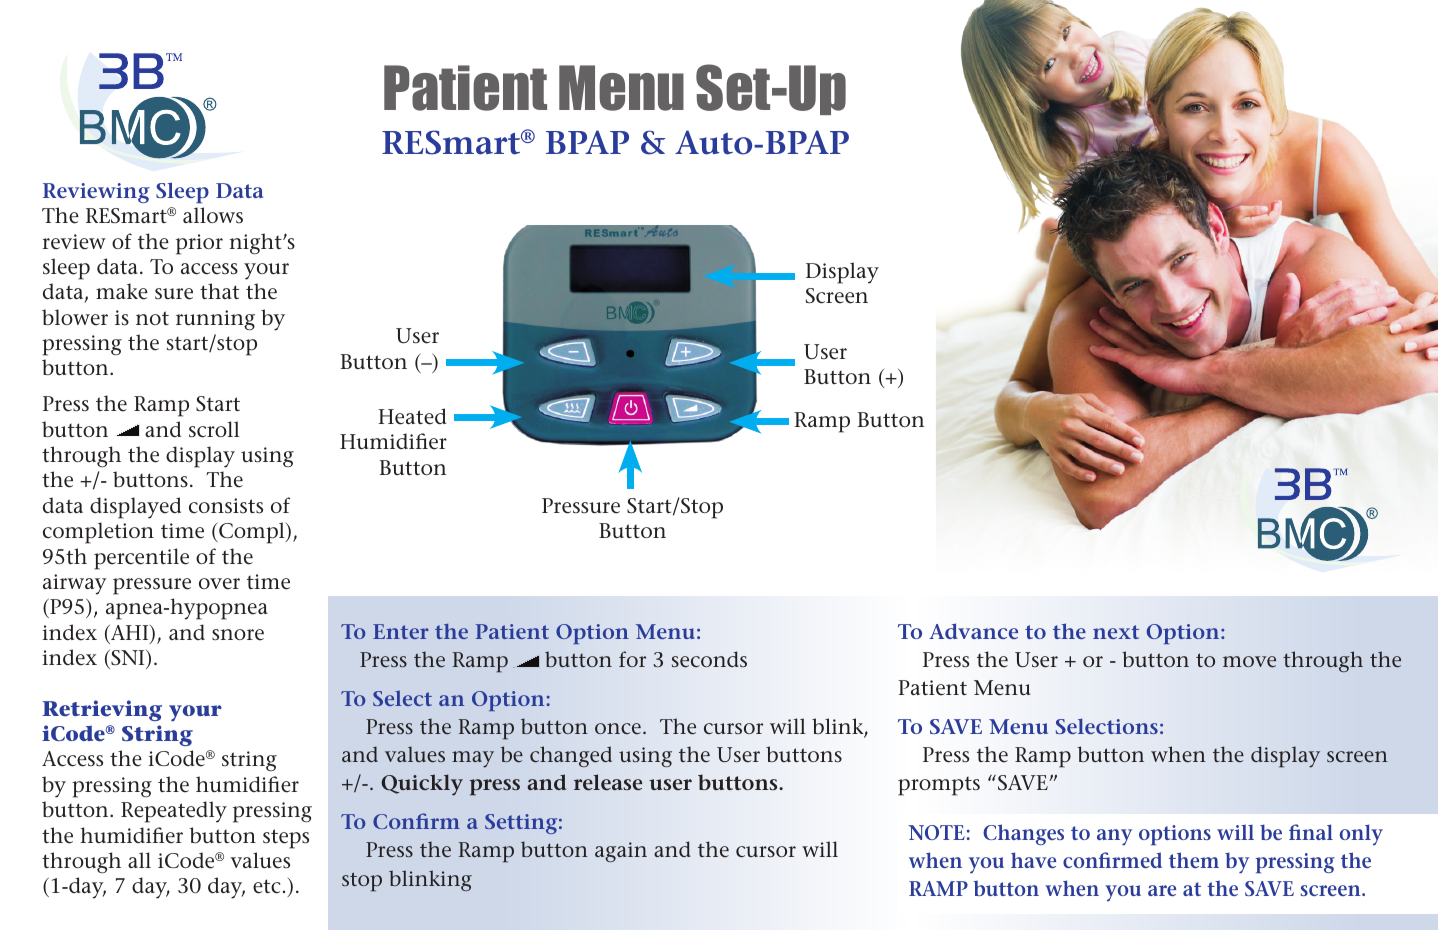  I want to click on again, so click(621, 852).
